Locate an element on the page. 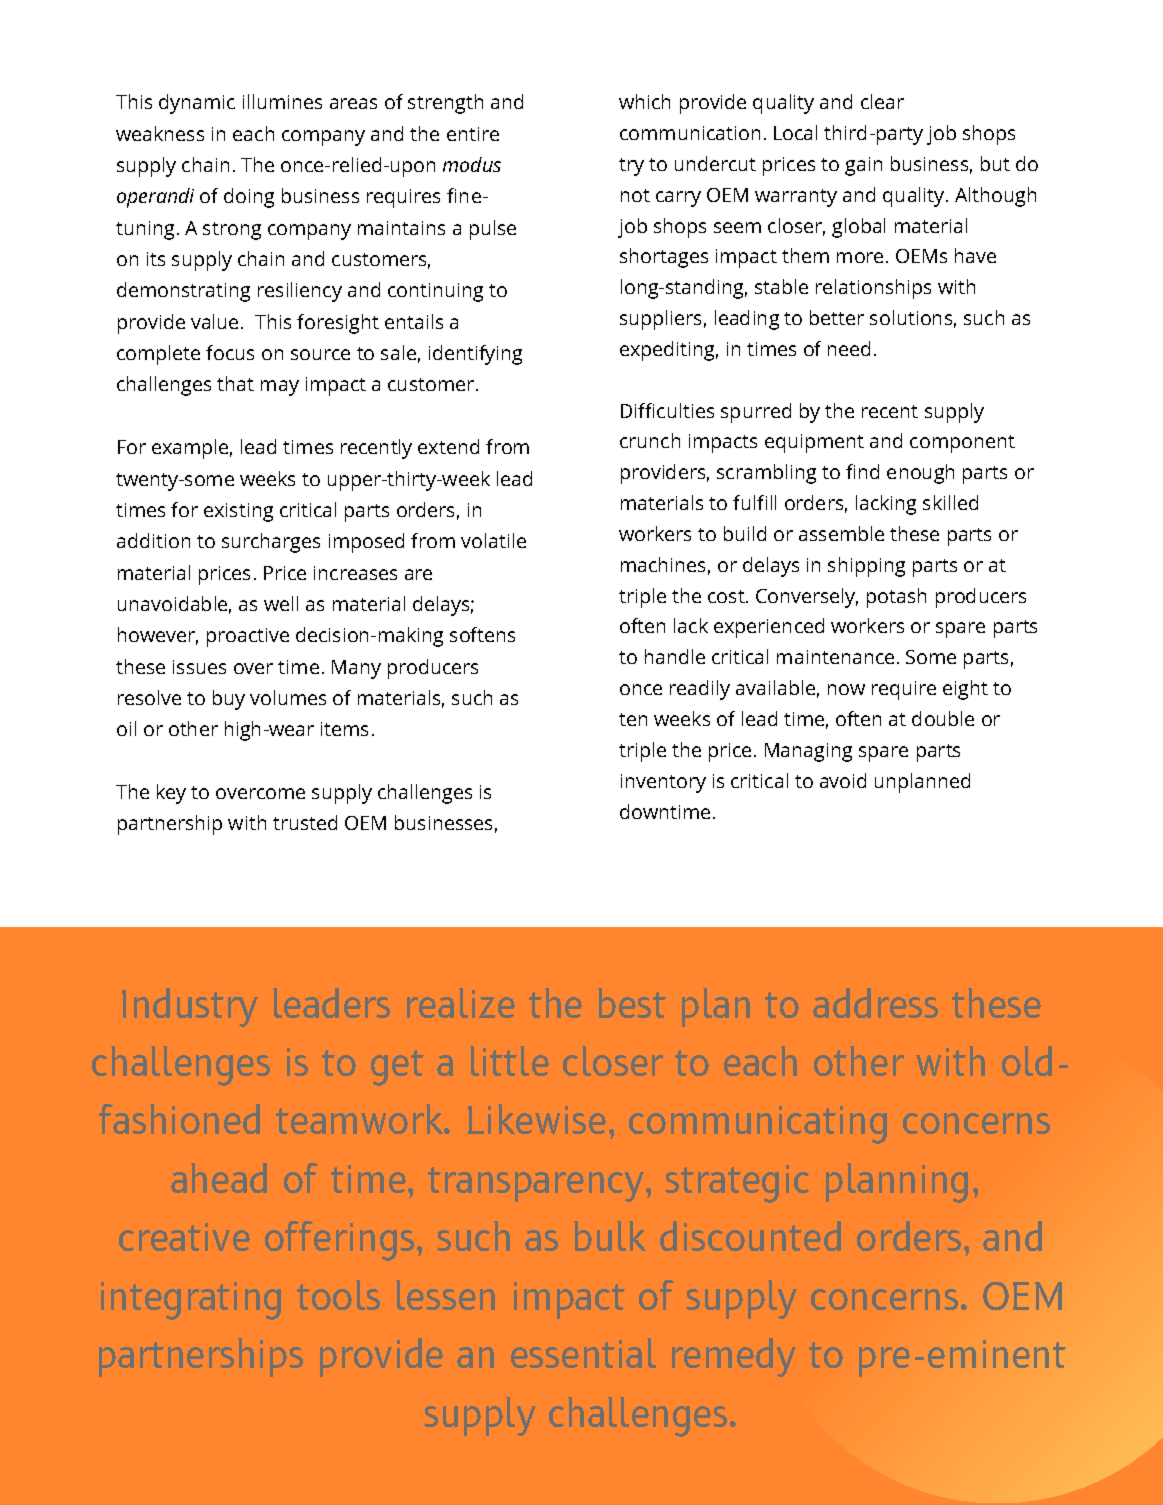 The image size is (1163, 1505). key is located at coordinates (171, 794).
